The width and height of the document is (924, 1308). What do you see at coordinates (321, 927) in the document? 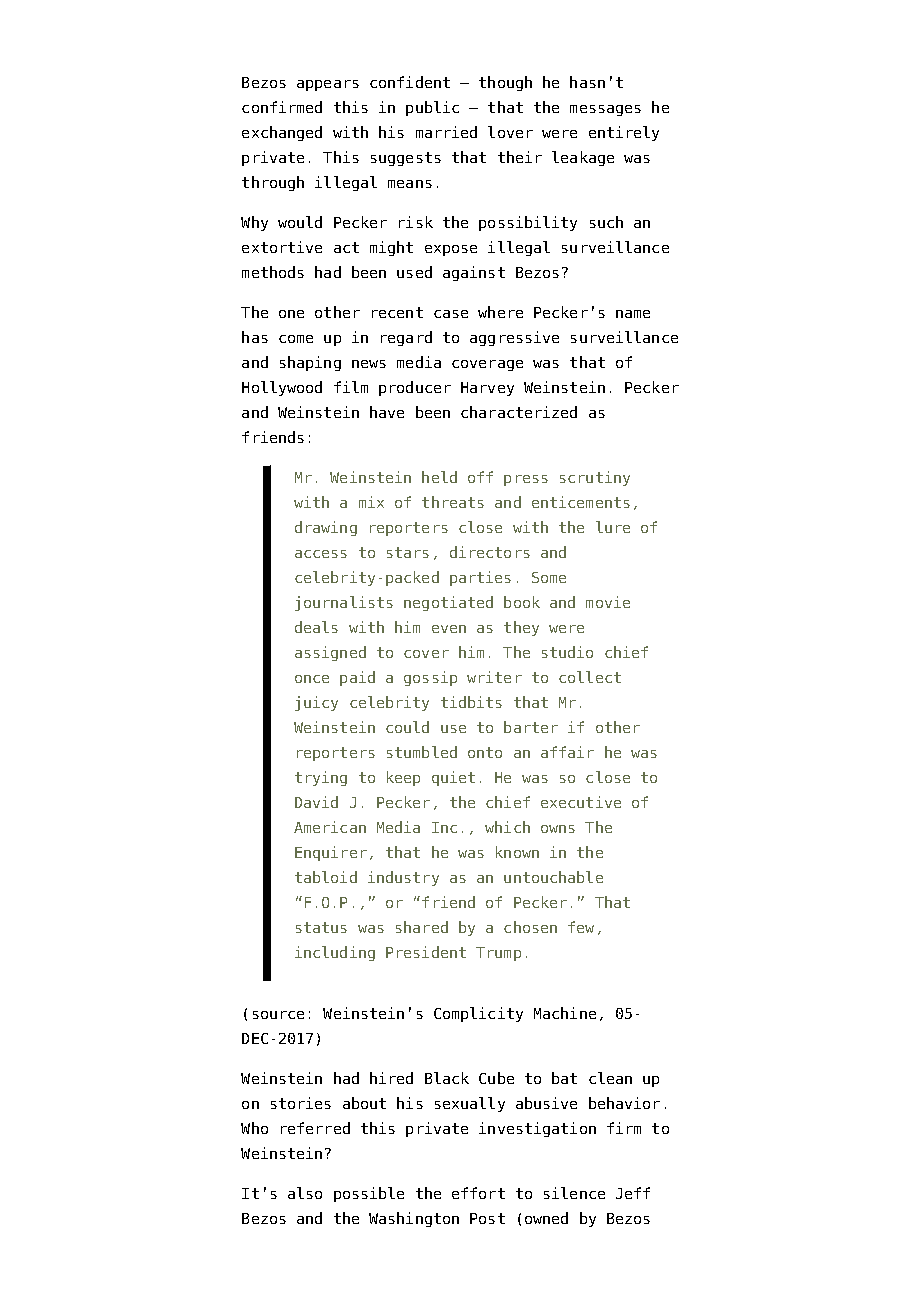
I see `status` at bounding box center [321, 927].
